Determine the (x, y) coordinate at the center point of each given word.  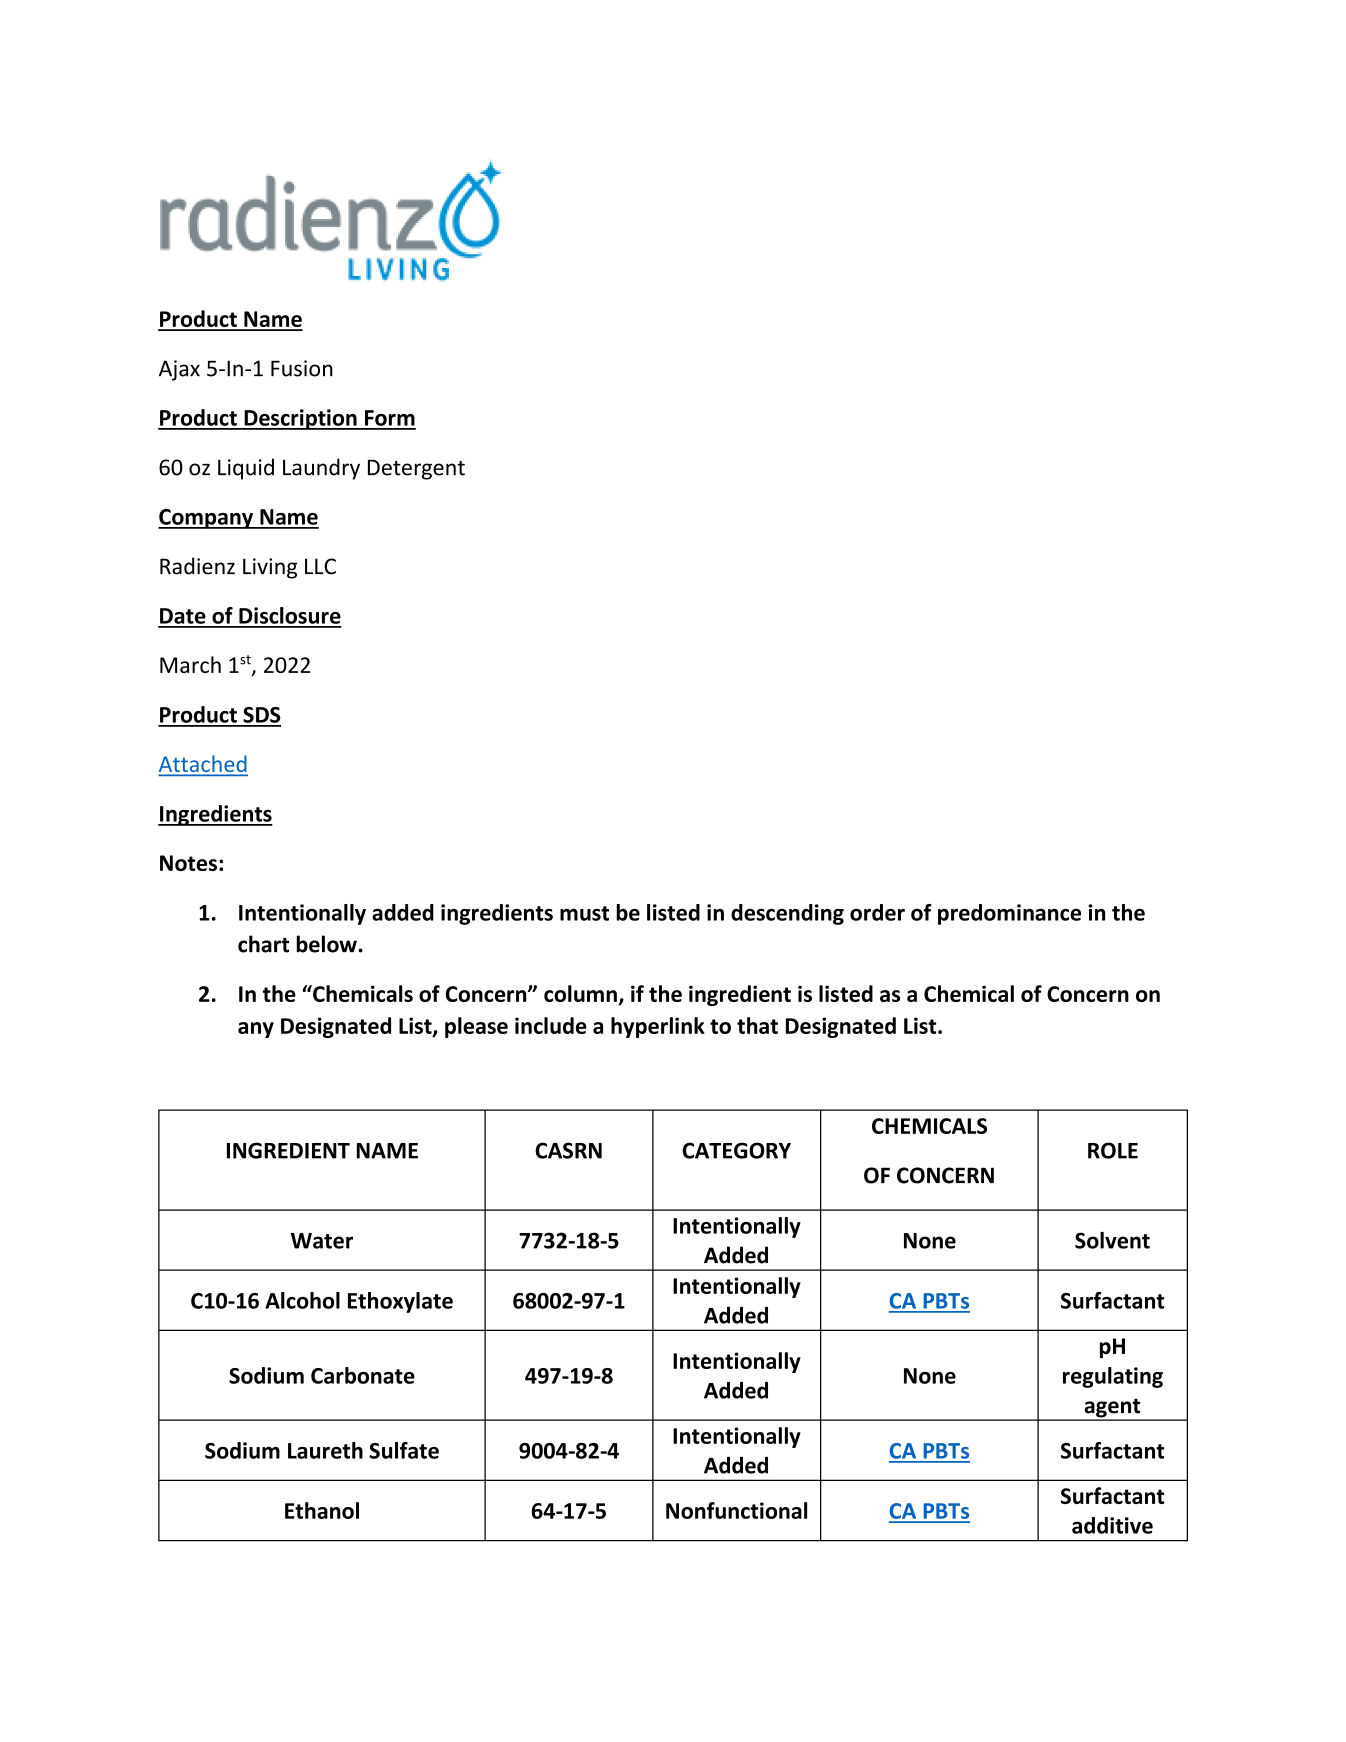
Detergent (416, 469)
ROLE (1113, 1150)
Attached (203, 765)
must (584, 913)
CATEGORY (736, 1150)
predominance (1009, 914)
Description (300, 419)
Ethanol (322, 1510)
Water (322, 1241)
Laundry (321, 469)
